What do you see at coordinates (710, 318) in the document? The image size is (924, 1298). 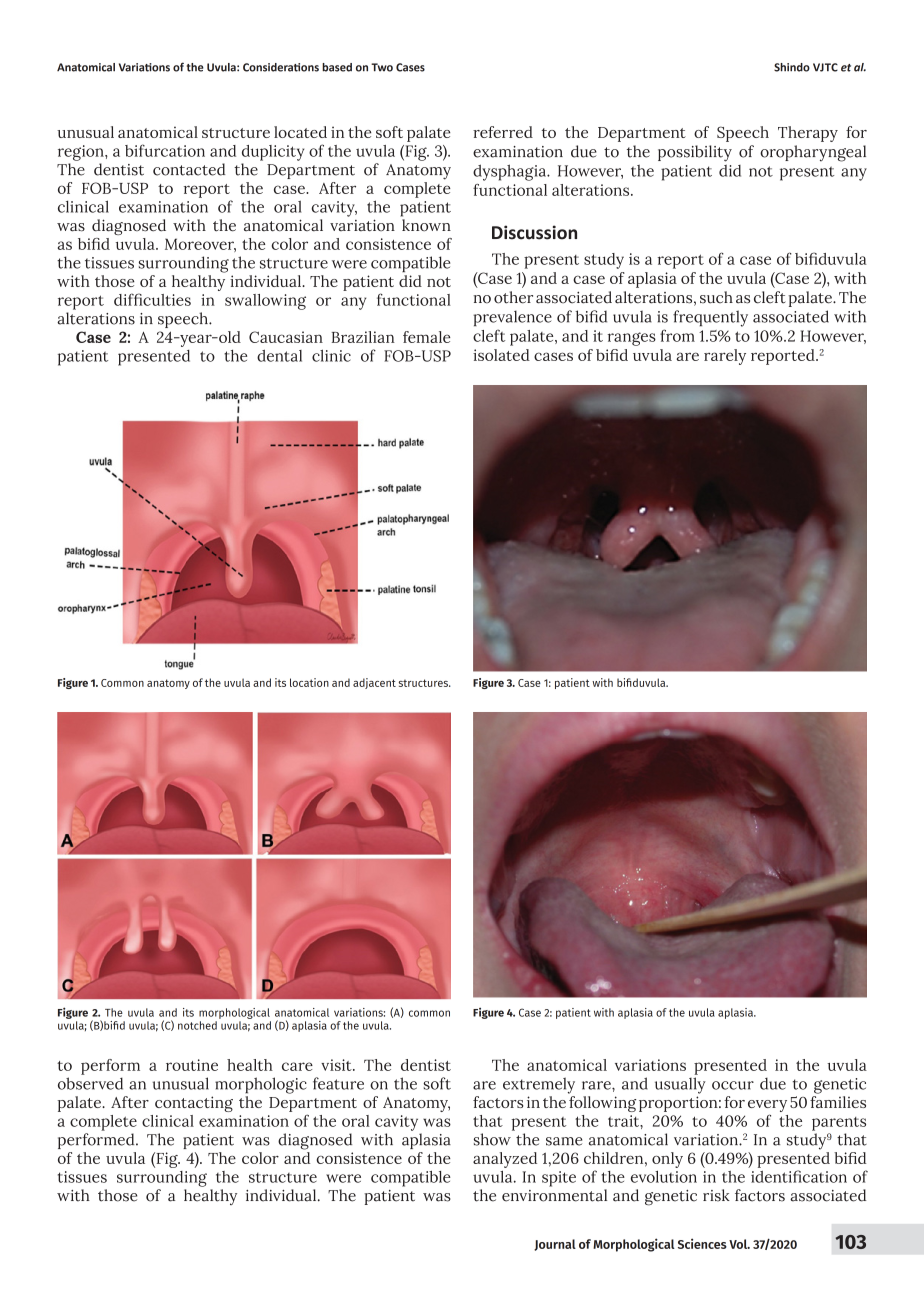 I see `frequently` at bounding box center [710, 318].
